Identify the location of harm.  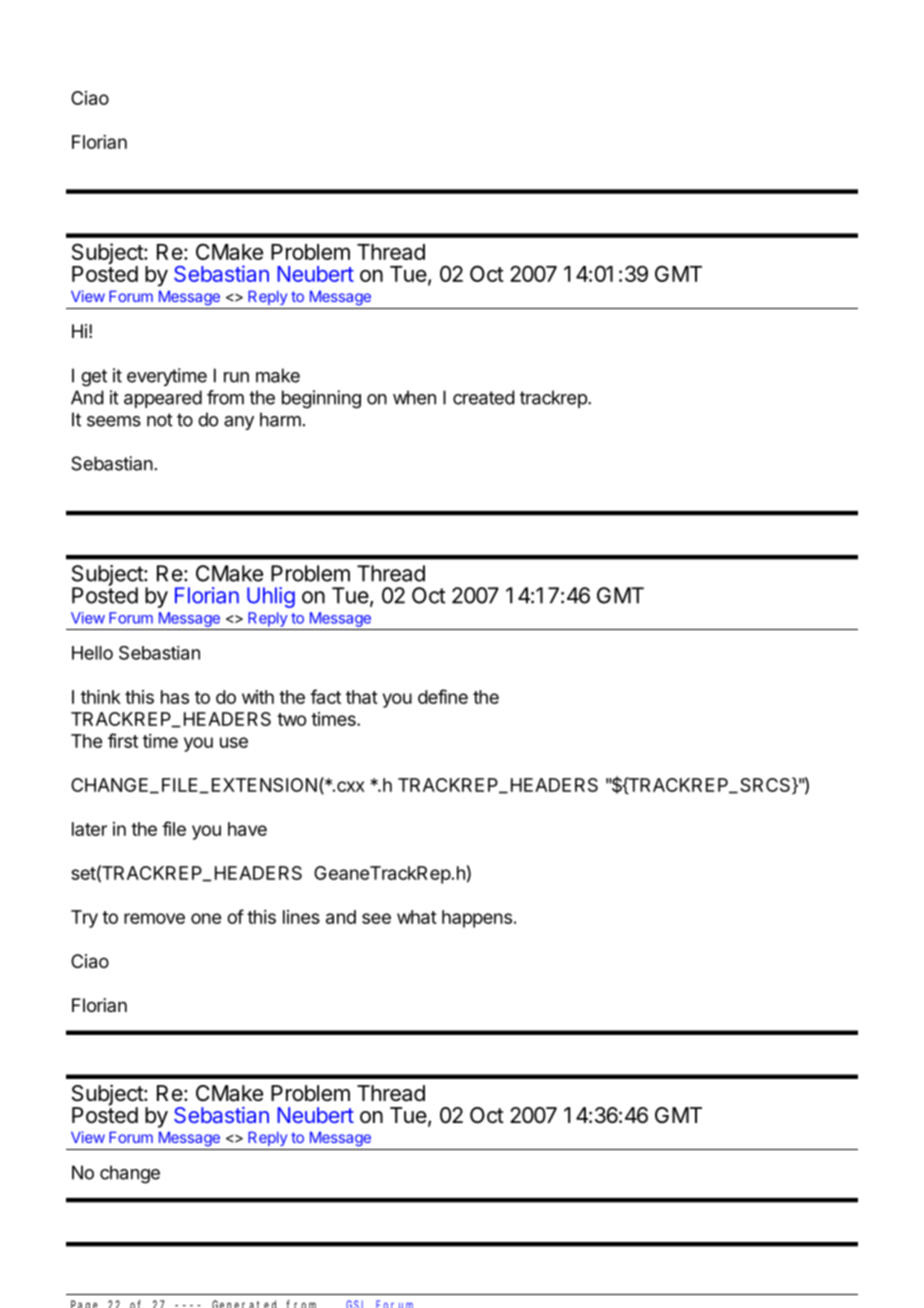
(280, 419).
